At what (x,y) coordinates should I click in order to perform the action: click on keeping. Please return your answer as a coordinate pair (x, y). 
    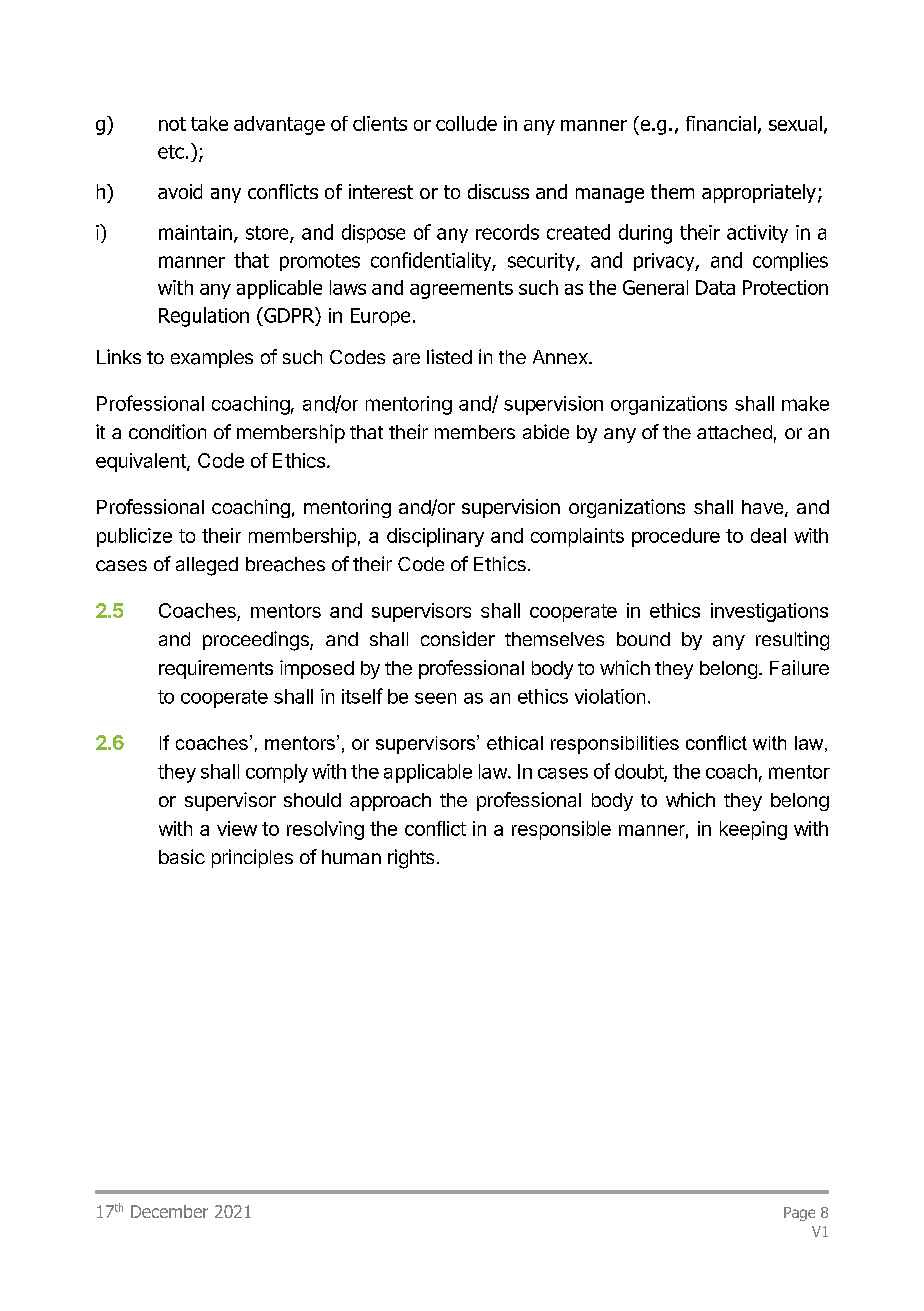
    Looking at the image, I should click on (753, 830).
